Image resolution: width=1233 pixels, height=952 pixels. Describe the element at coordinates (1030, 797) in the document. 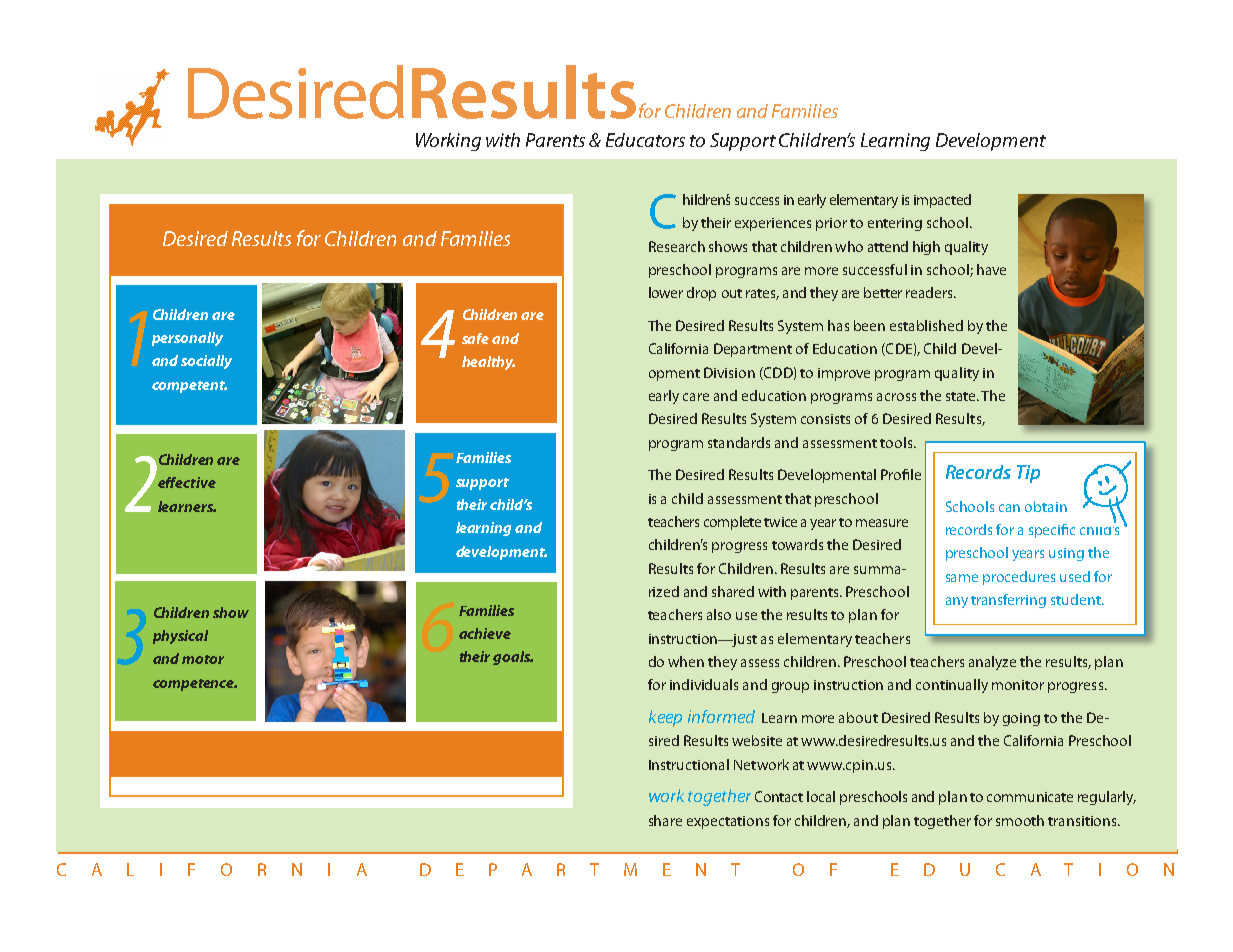

I see `communicate` at that location.
